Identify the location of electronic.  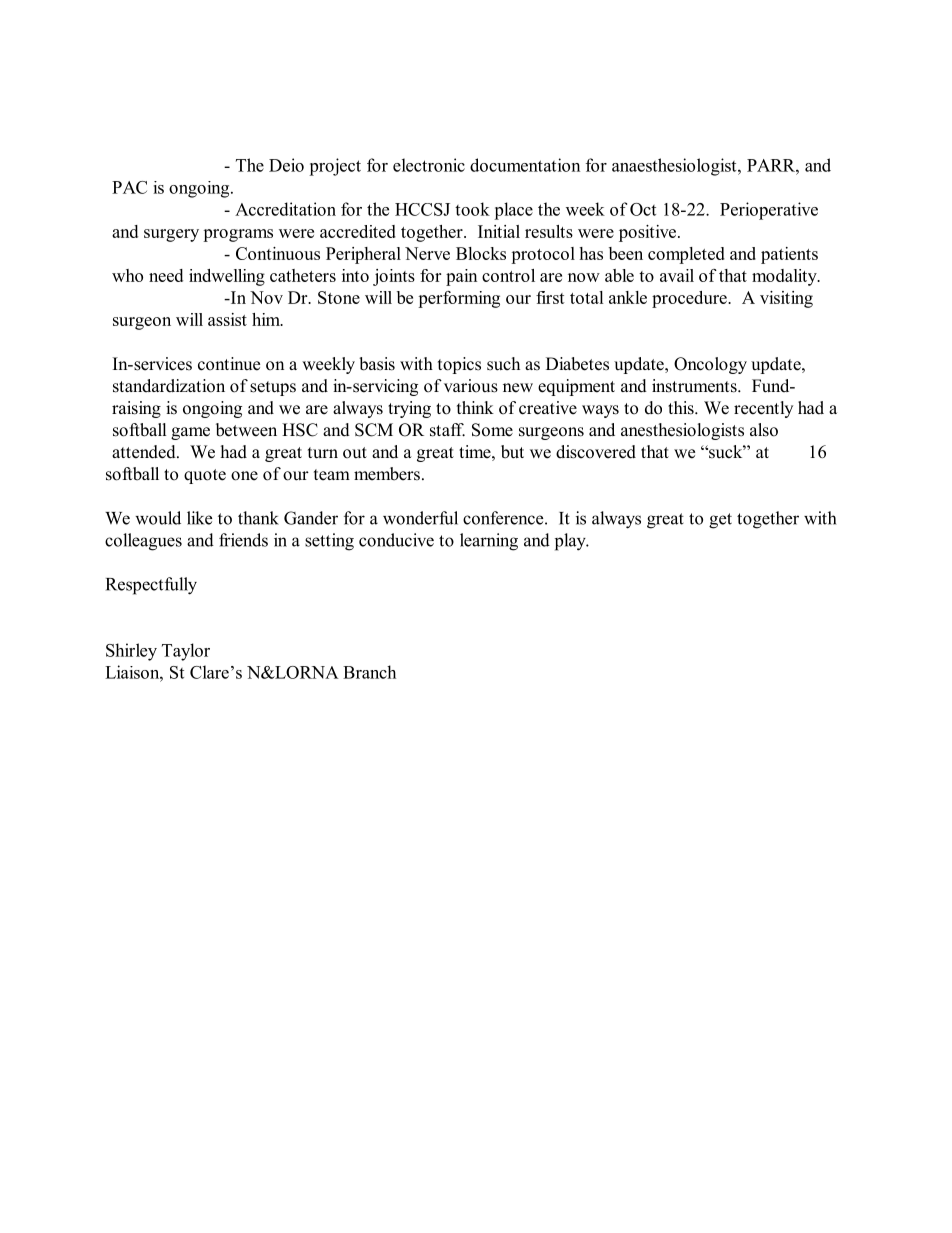
(429, 165).
